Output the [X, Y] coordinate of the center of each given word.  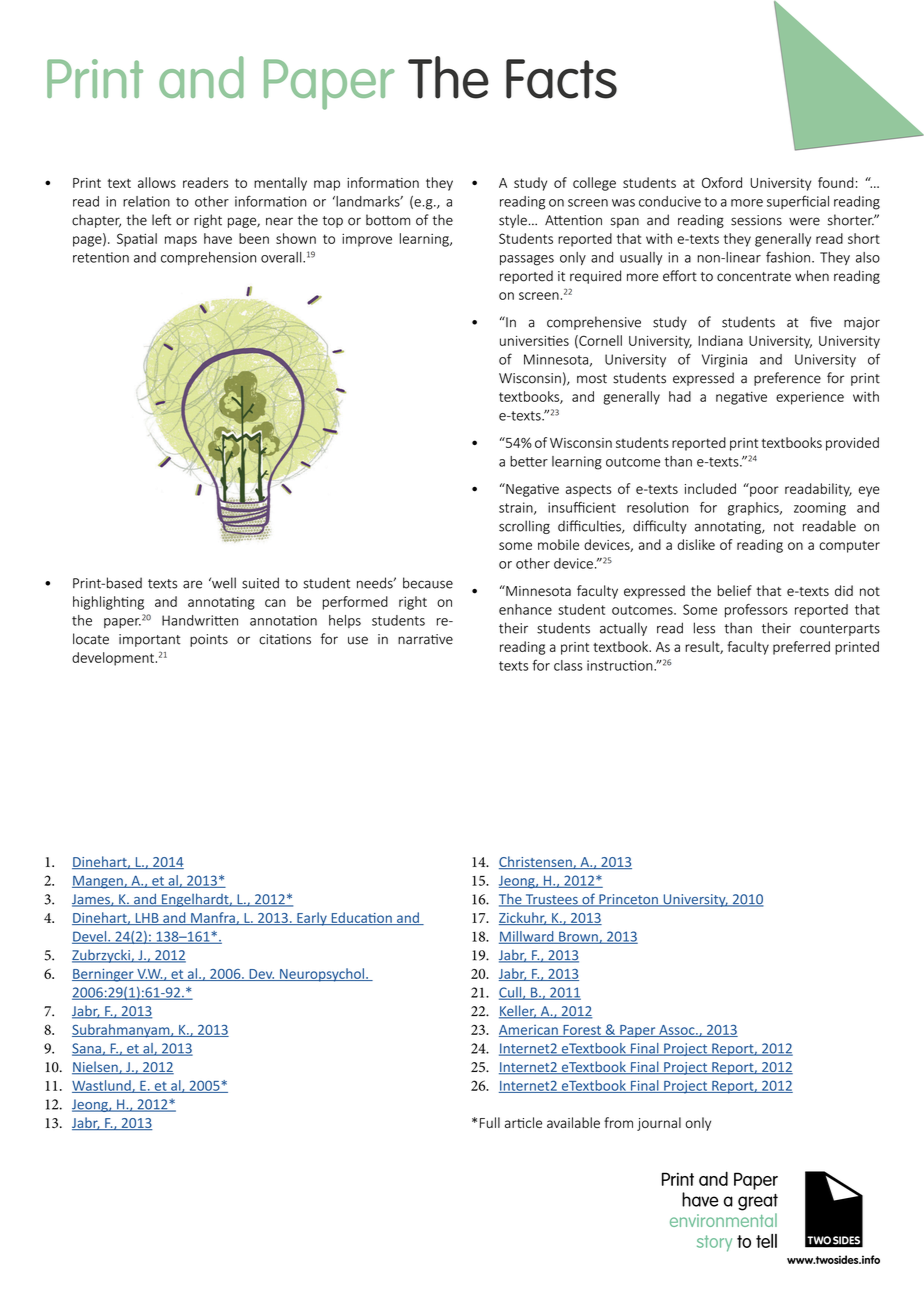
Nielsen [96, 1068]
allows [157, 182]
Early [312, 919]
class [568, 665]
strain [517, 508]
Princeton [628, 900]
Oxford [722, 182]
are [192, 584]
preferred [801, 648]
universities [534, 341]
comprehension [208, 258]
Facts [561, 79]
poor [763, 490]
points [209, 640]
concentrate [754, 277]
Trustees [551, 900]
